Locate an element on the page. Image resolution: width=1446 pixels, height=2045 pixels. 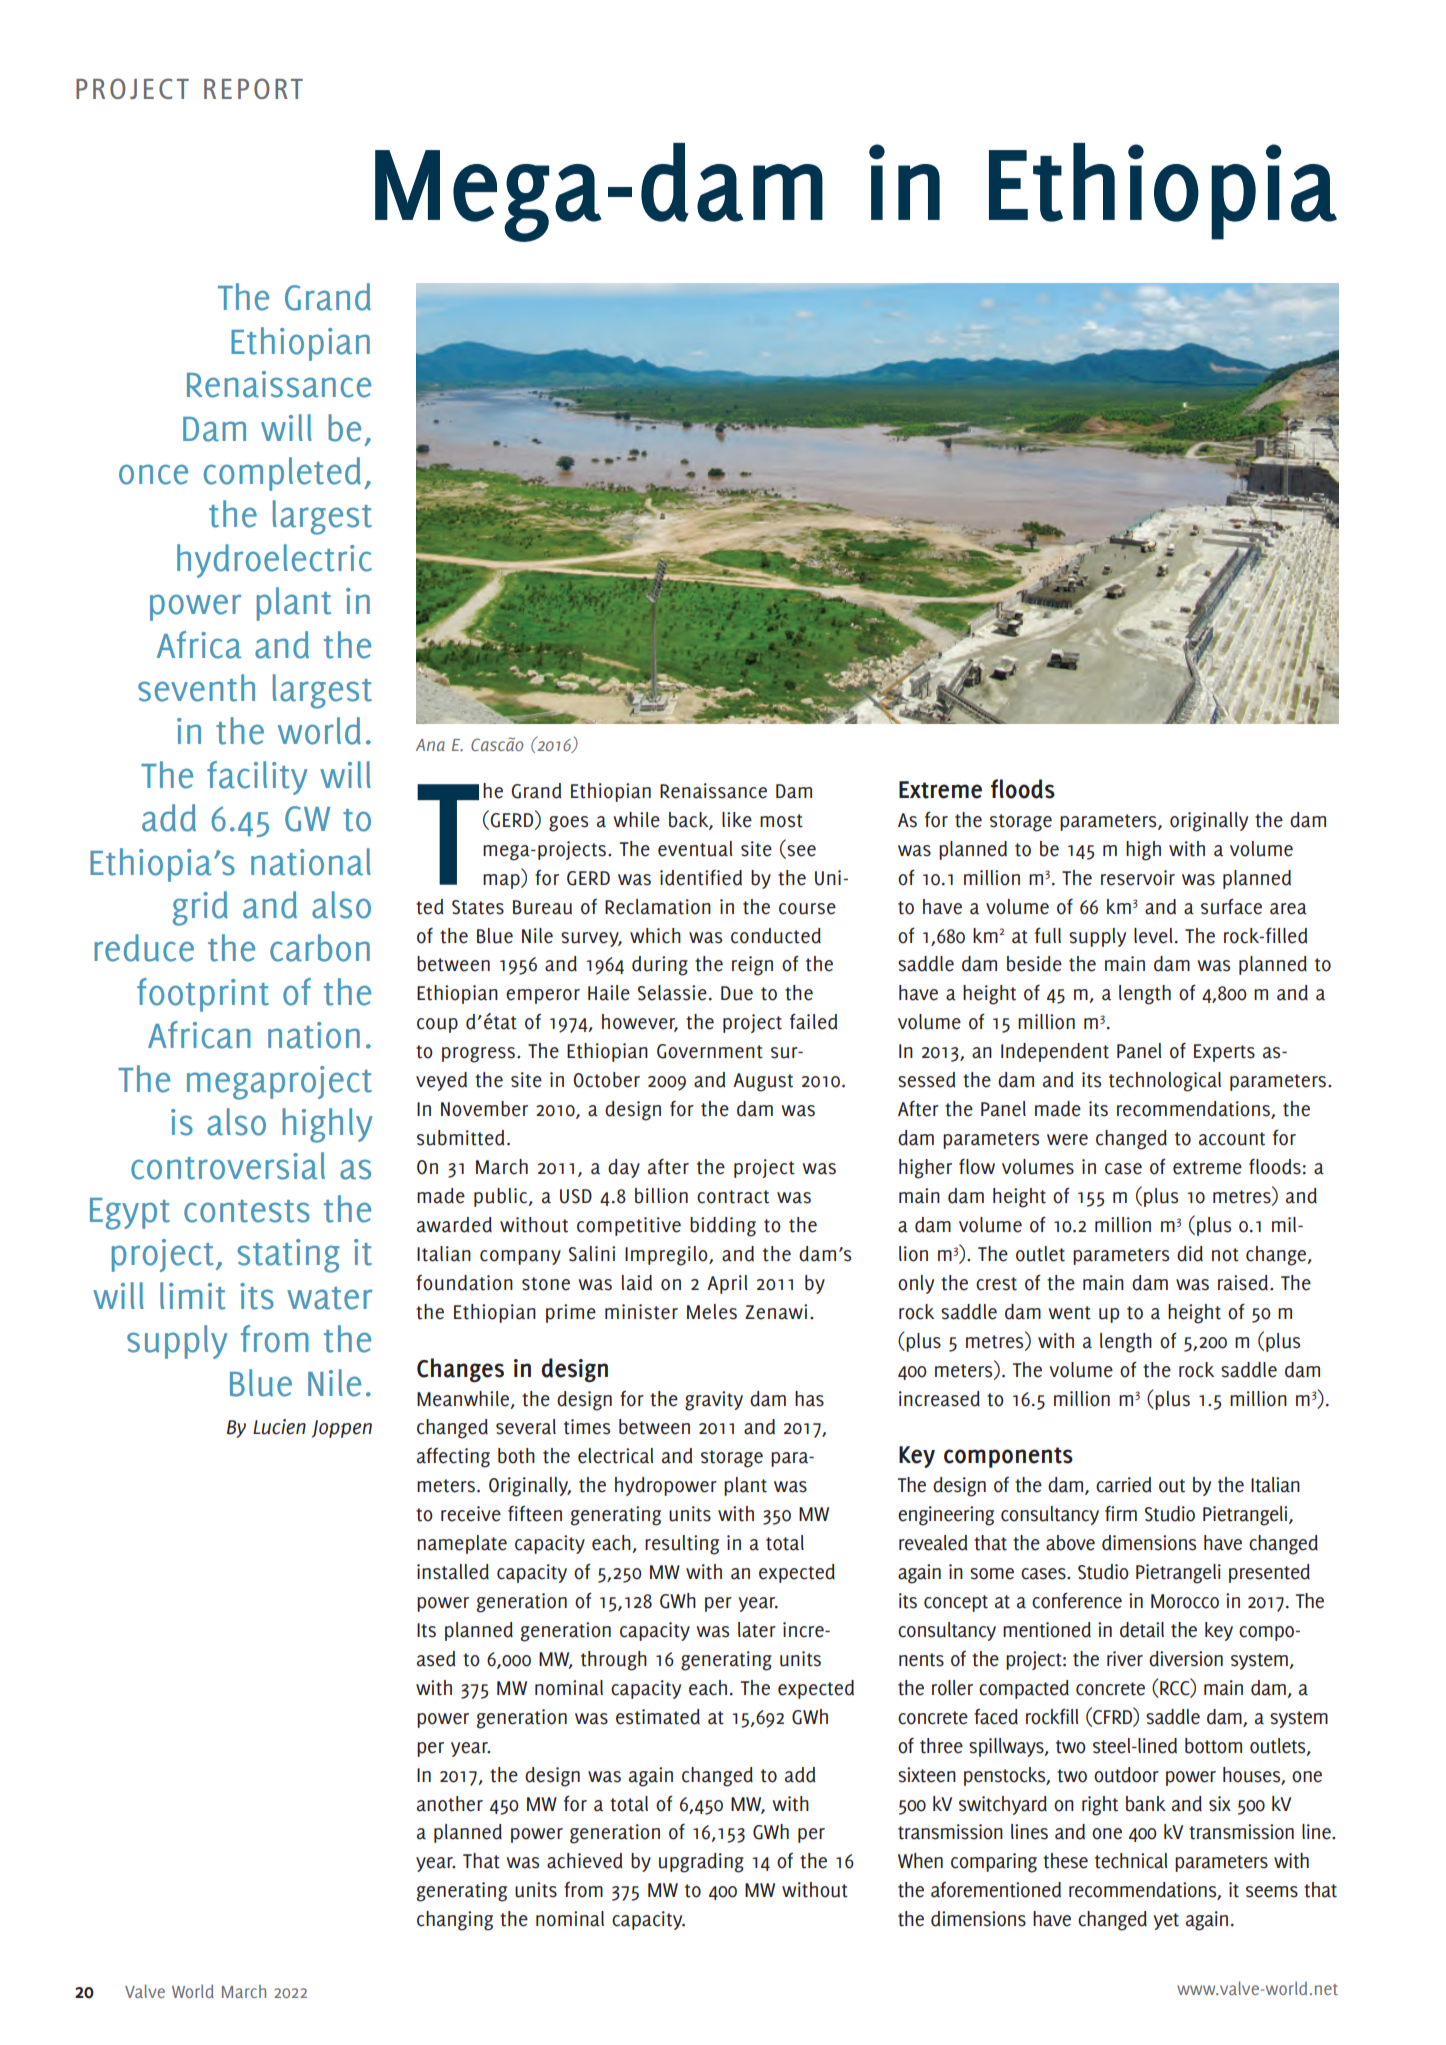
reservoir is located at coordinates (1138, 878).
